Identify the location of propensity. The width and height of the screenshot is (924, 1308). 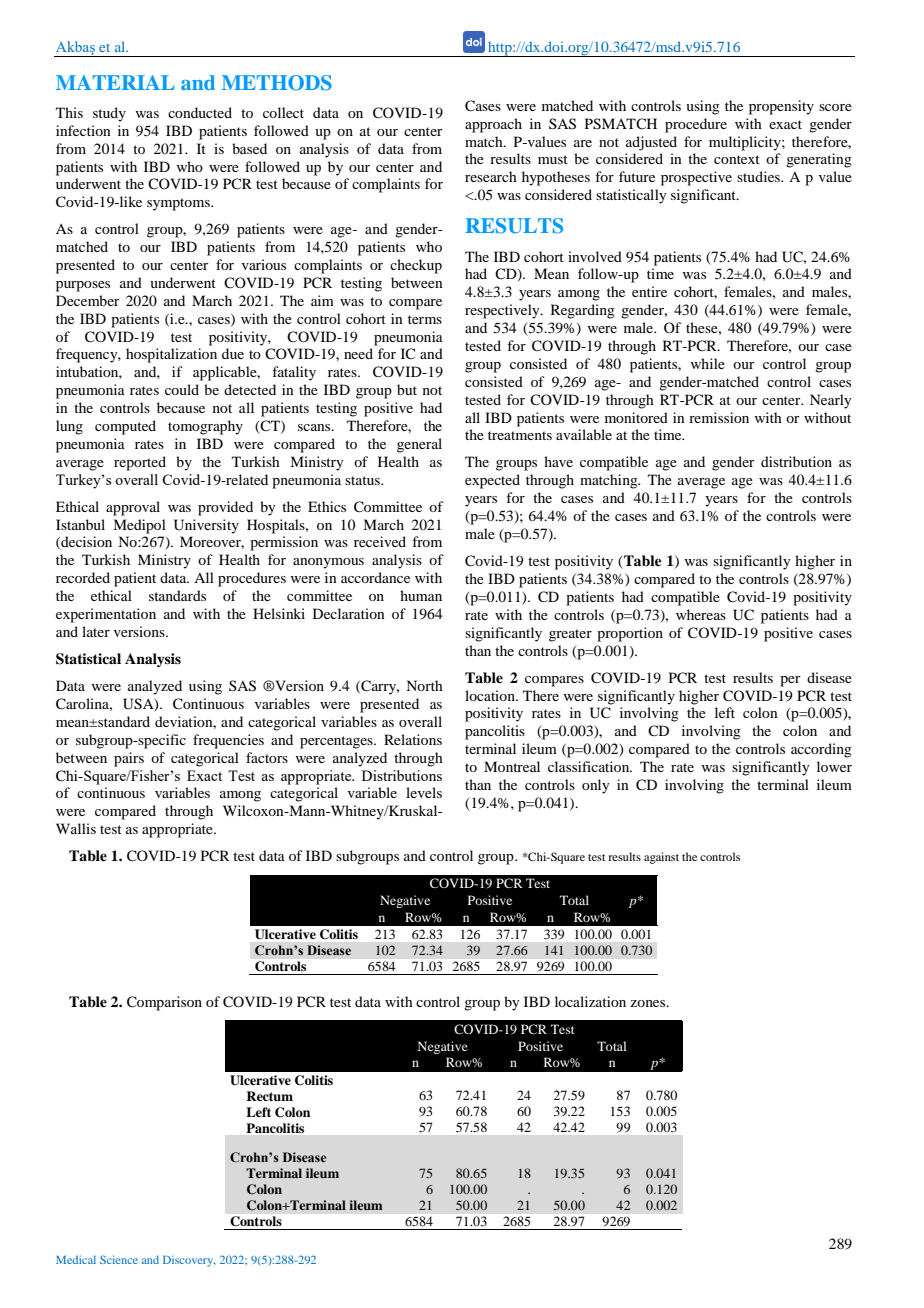
(781, 107).
